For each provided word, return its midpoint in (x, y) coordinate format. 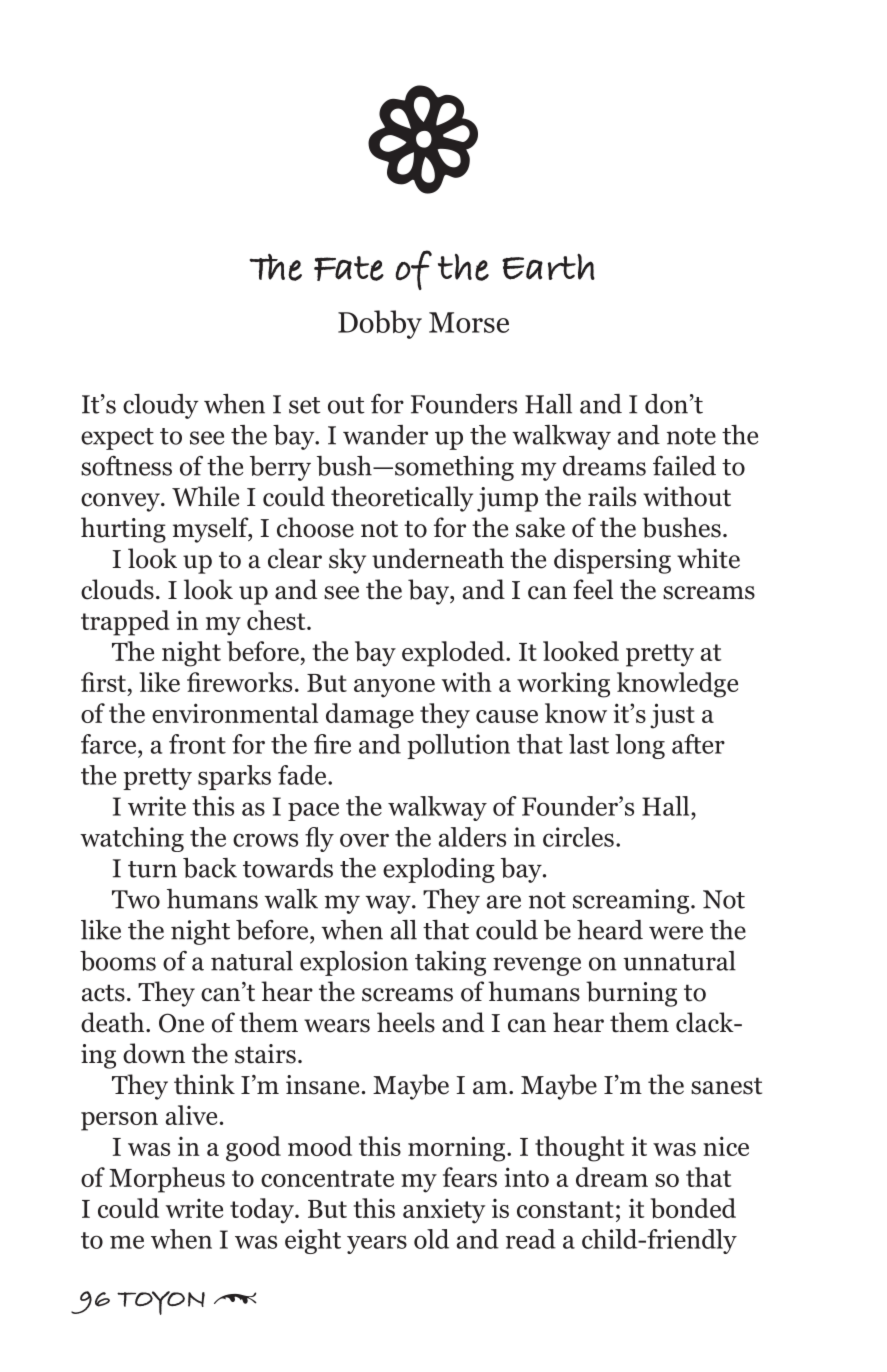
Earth (548, 267)
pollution (458, 746)
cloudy (160, 406)
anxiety (444, 1211)
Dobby (380, 324)
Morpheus (167, 1180)
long (640, 746)
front (197, 744)
